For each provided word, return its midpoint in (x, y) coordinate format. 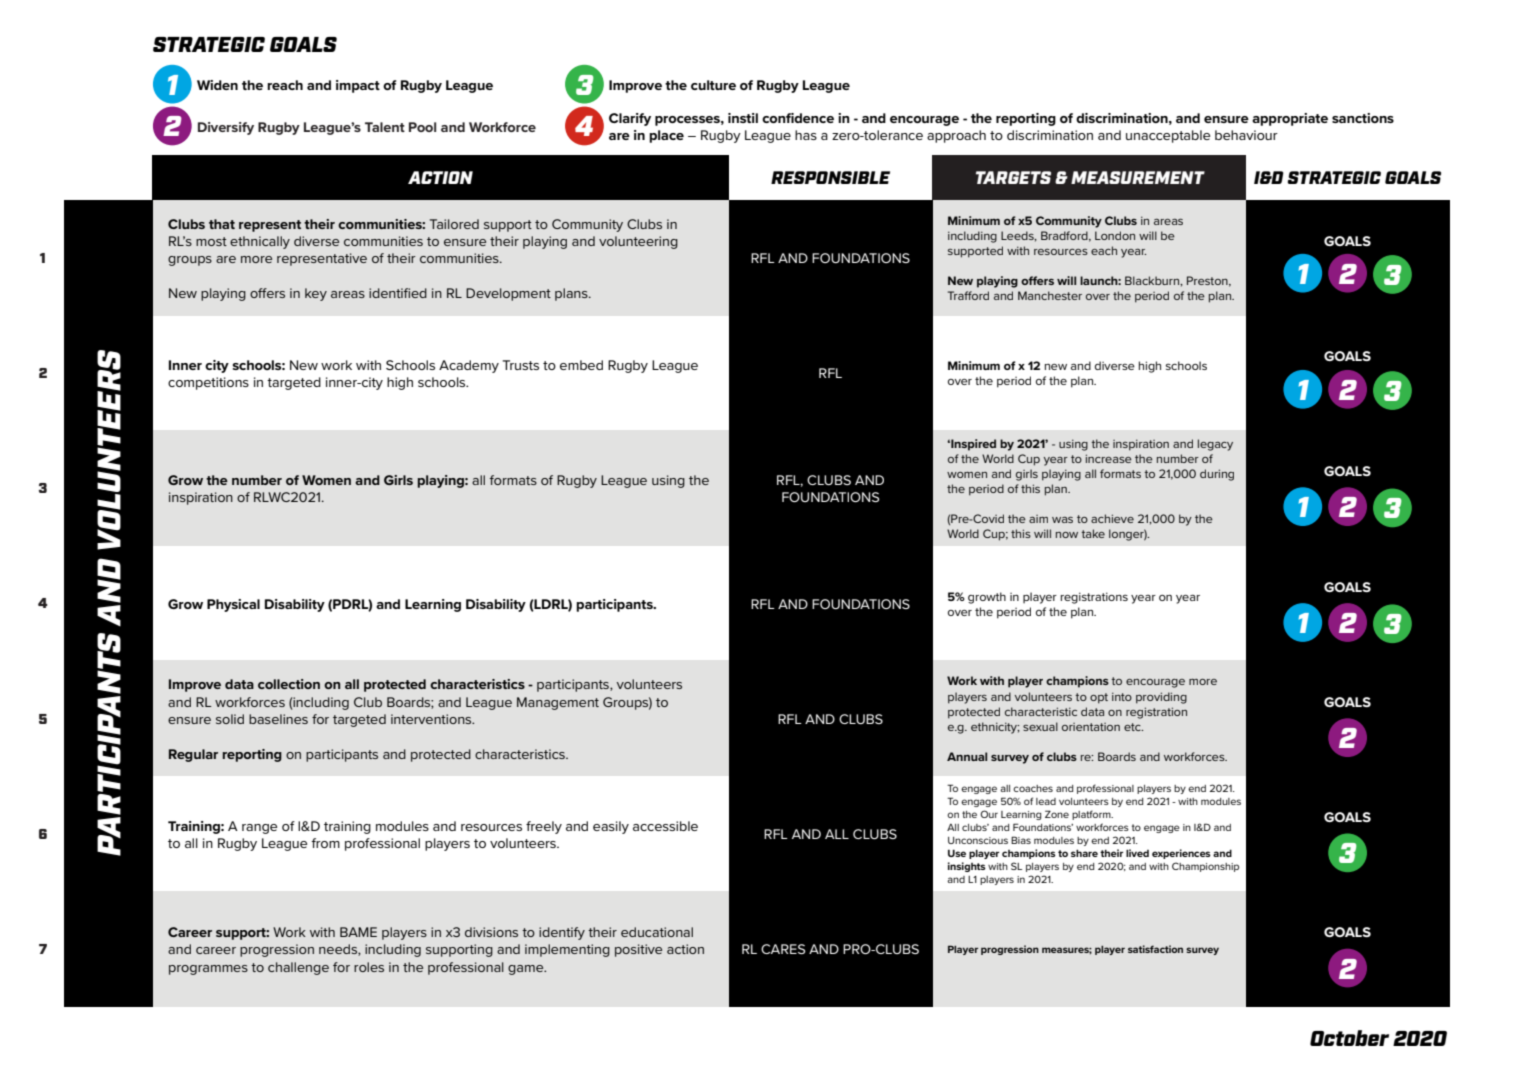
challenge (298, 968)
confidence (798, 118)
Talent (385, 127)
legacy (1215, 445)
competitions (208, 383)
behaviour (1246, 135)
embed (581, 365)
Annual (967, 756)
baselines (278, 719)
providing (1161, 698)
